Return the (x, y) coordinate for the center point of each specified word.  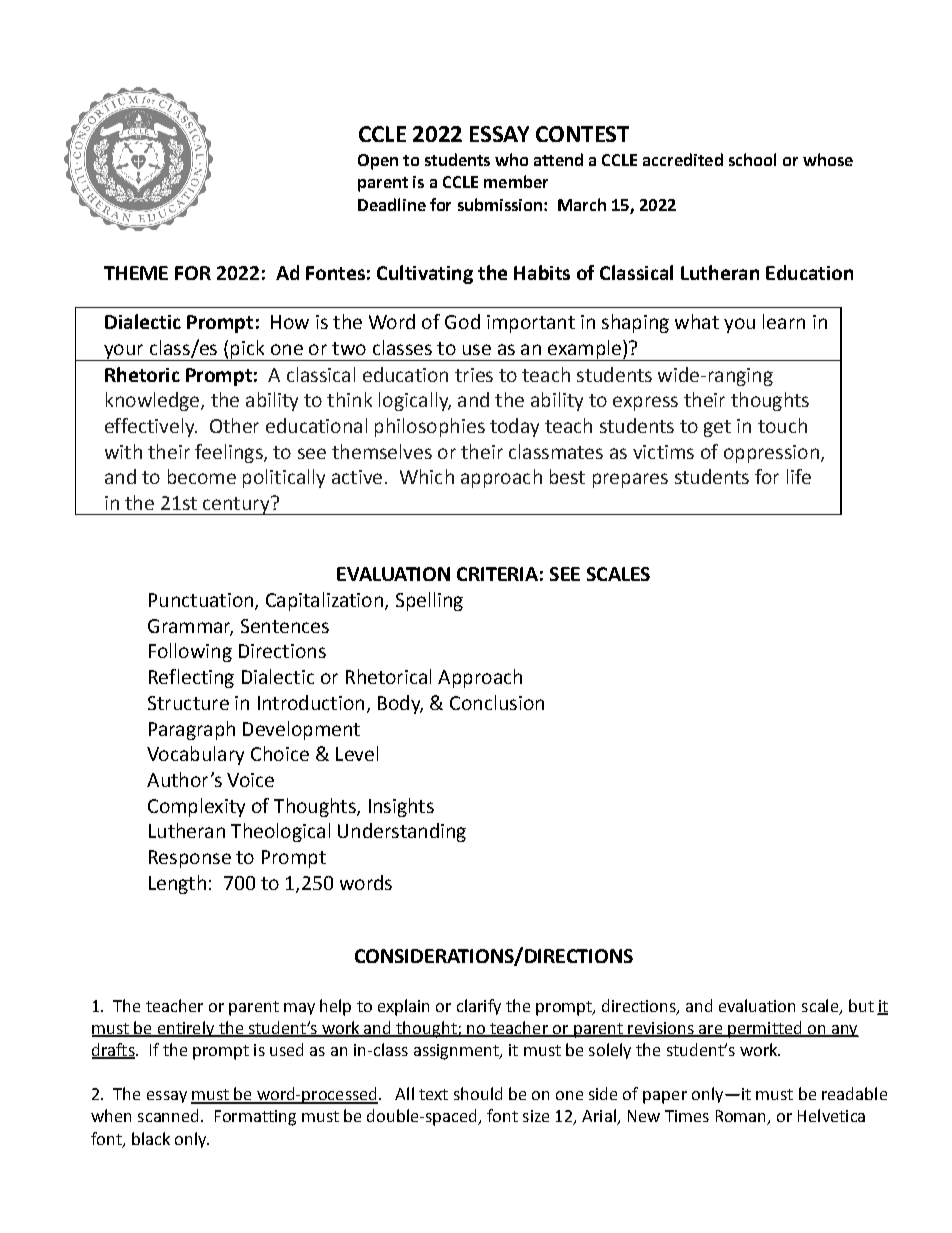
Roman (742, 1117)
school (752, 159)
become (202, 476)
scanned (168, 1115)
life (799, 476)
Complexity (196, 807)
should (478, 1093)
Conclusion (497, 702)
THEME (136, 273)
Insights (401, 807)
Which (427, 476)
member (516, 181)
